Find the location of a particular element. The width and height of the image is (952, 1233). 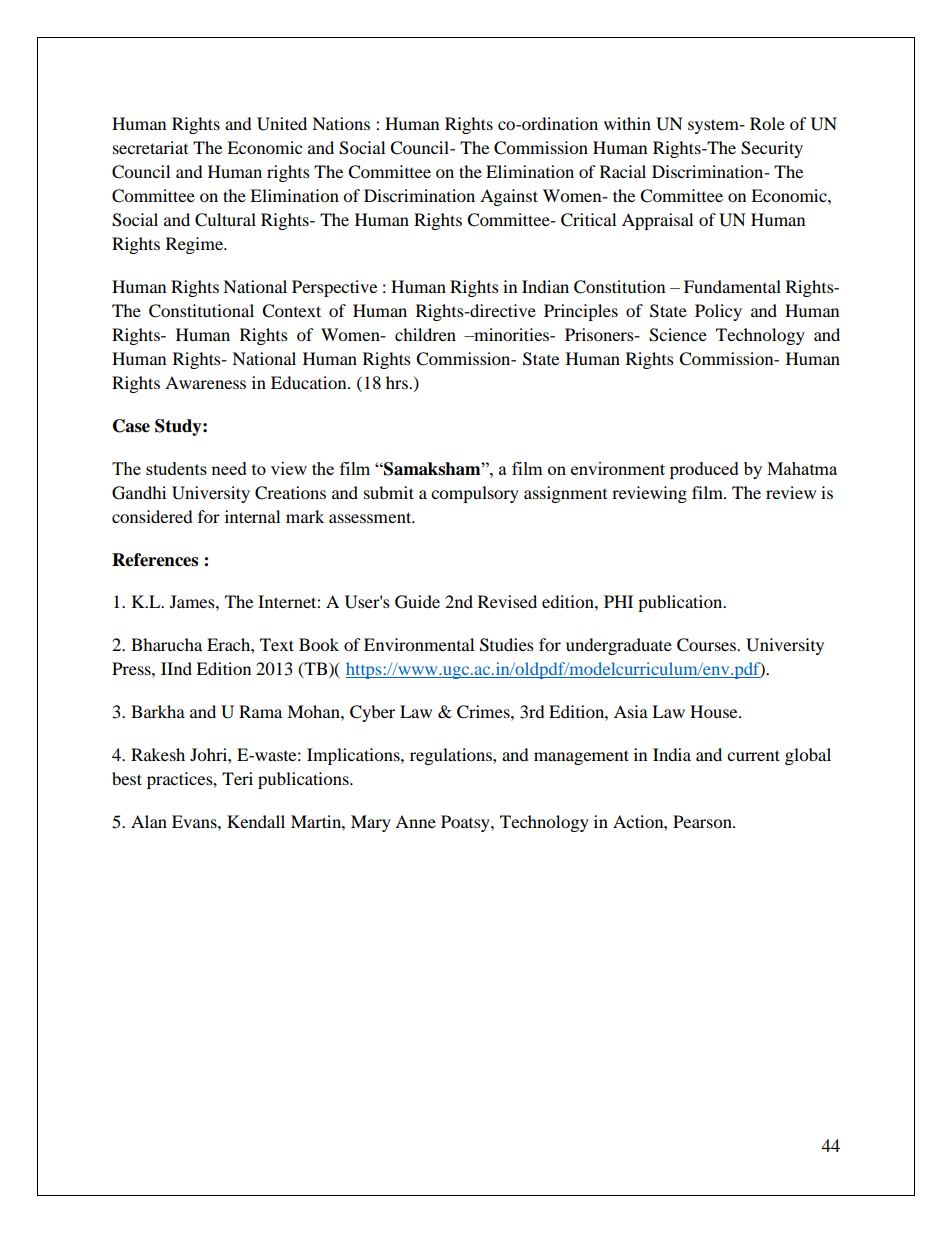

Against is located at coordinates (509, 197).
